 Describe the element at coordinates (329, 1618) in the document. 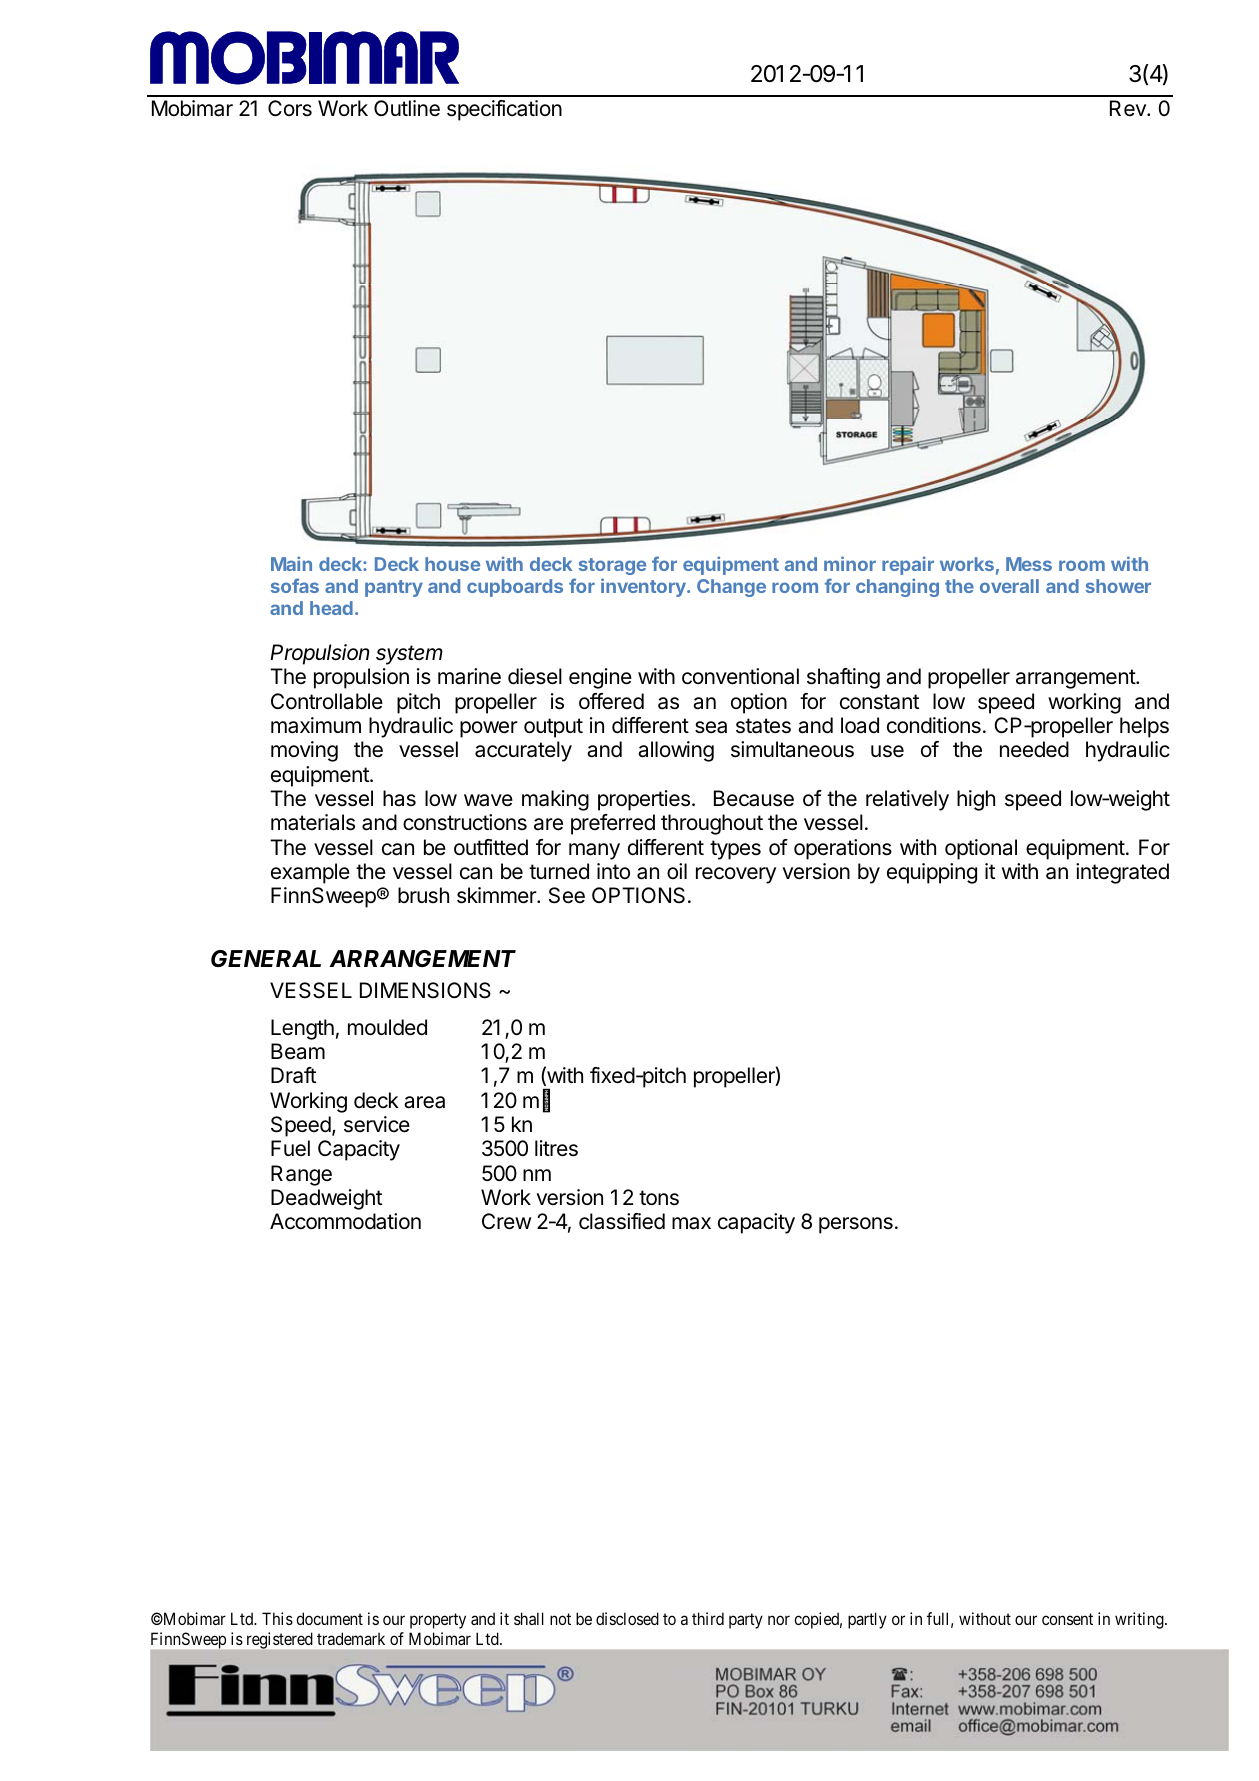

I see `document` at that location.
